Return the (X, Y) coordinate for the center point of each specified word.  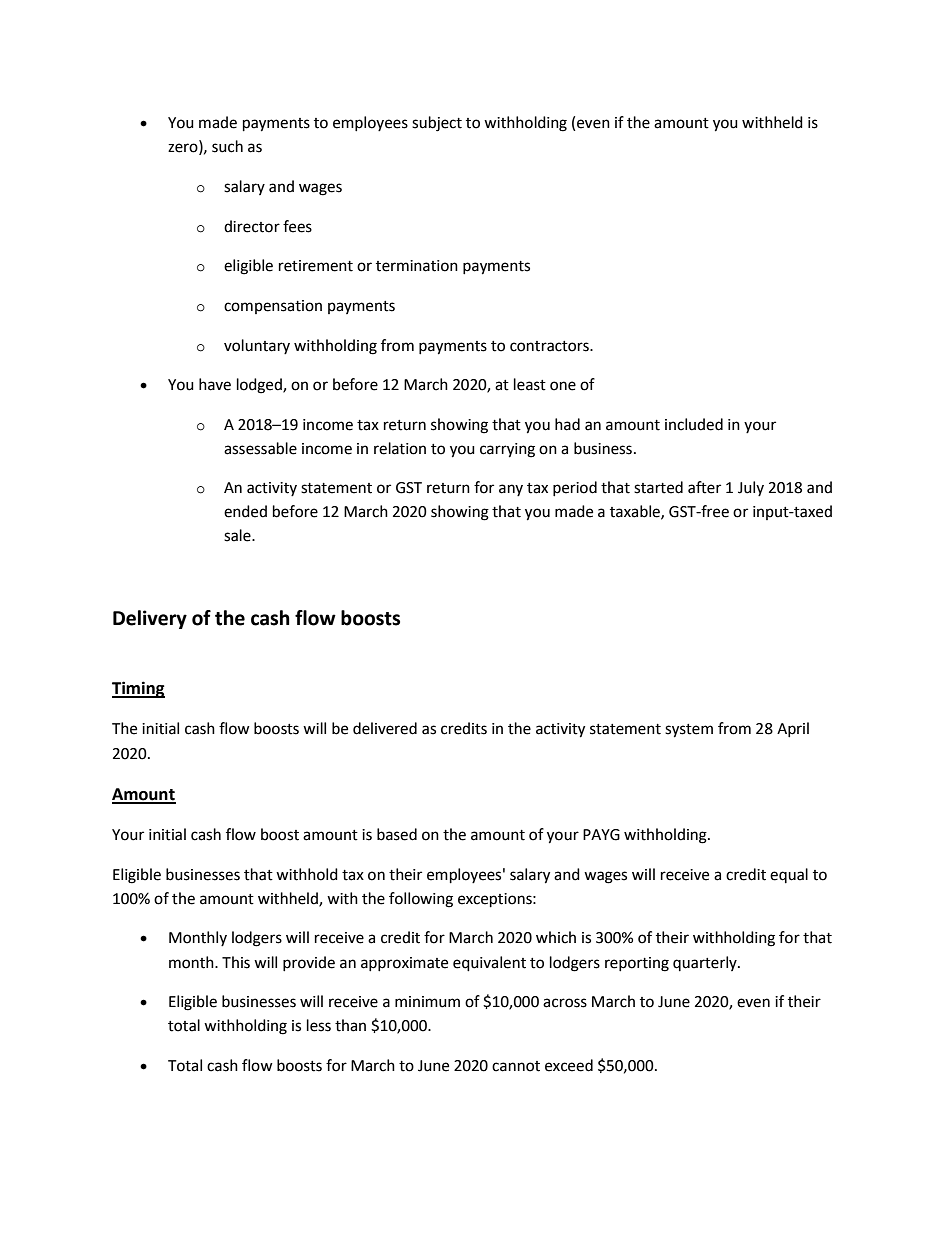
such (227, 146)
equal (789, 875)
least (530, 384)
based (397, 834)
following (421, 900)
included (694, 424)
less (319, 1025)
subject (437, 124)
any (511, 490)
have (215, 384)
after (704, 487)
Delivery (150, 619)
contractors (550, 346)
